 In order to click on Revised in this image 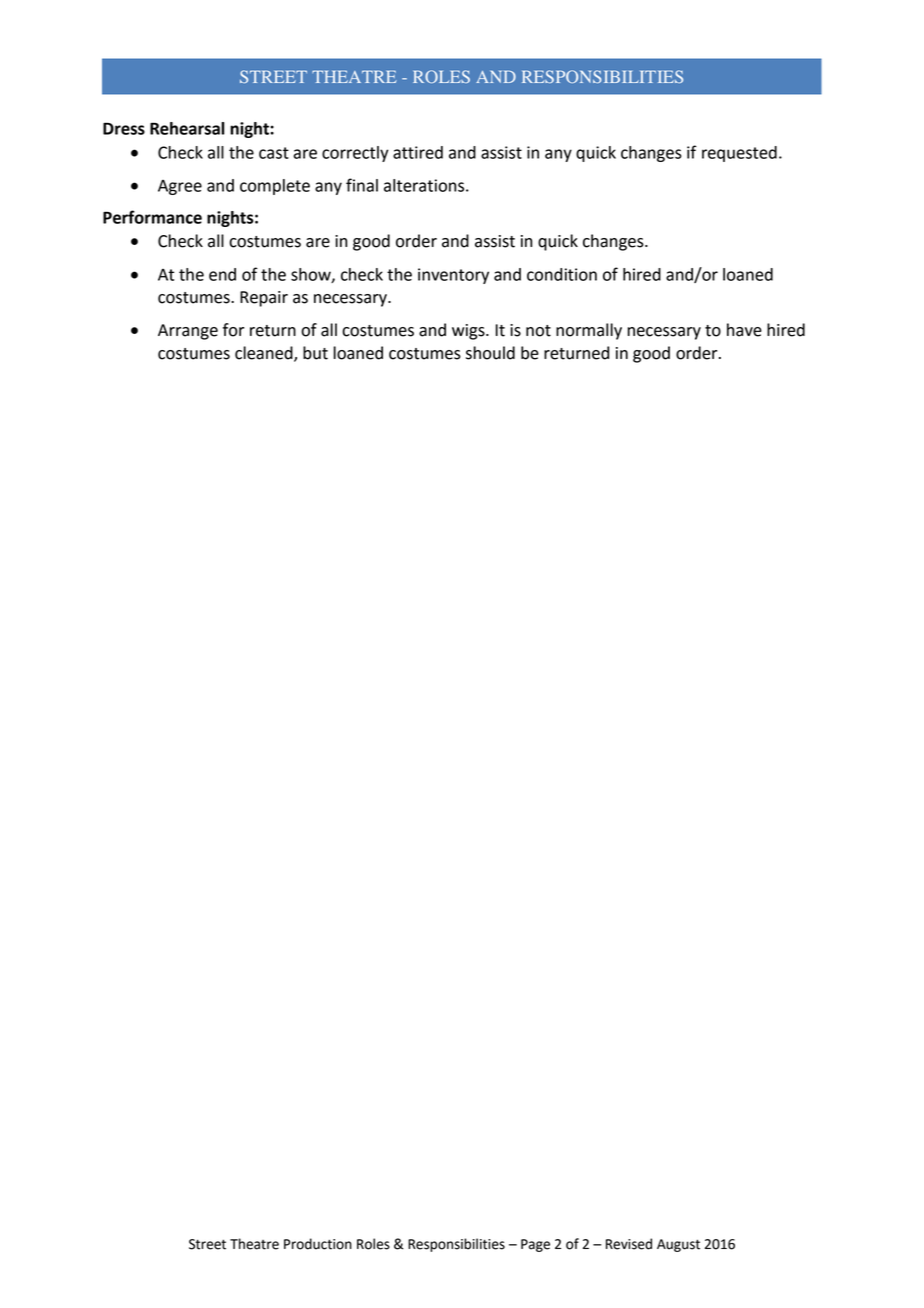, I will do `click(629, 1244)`.
